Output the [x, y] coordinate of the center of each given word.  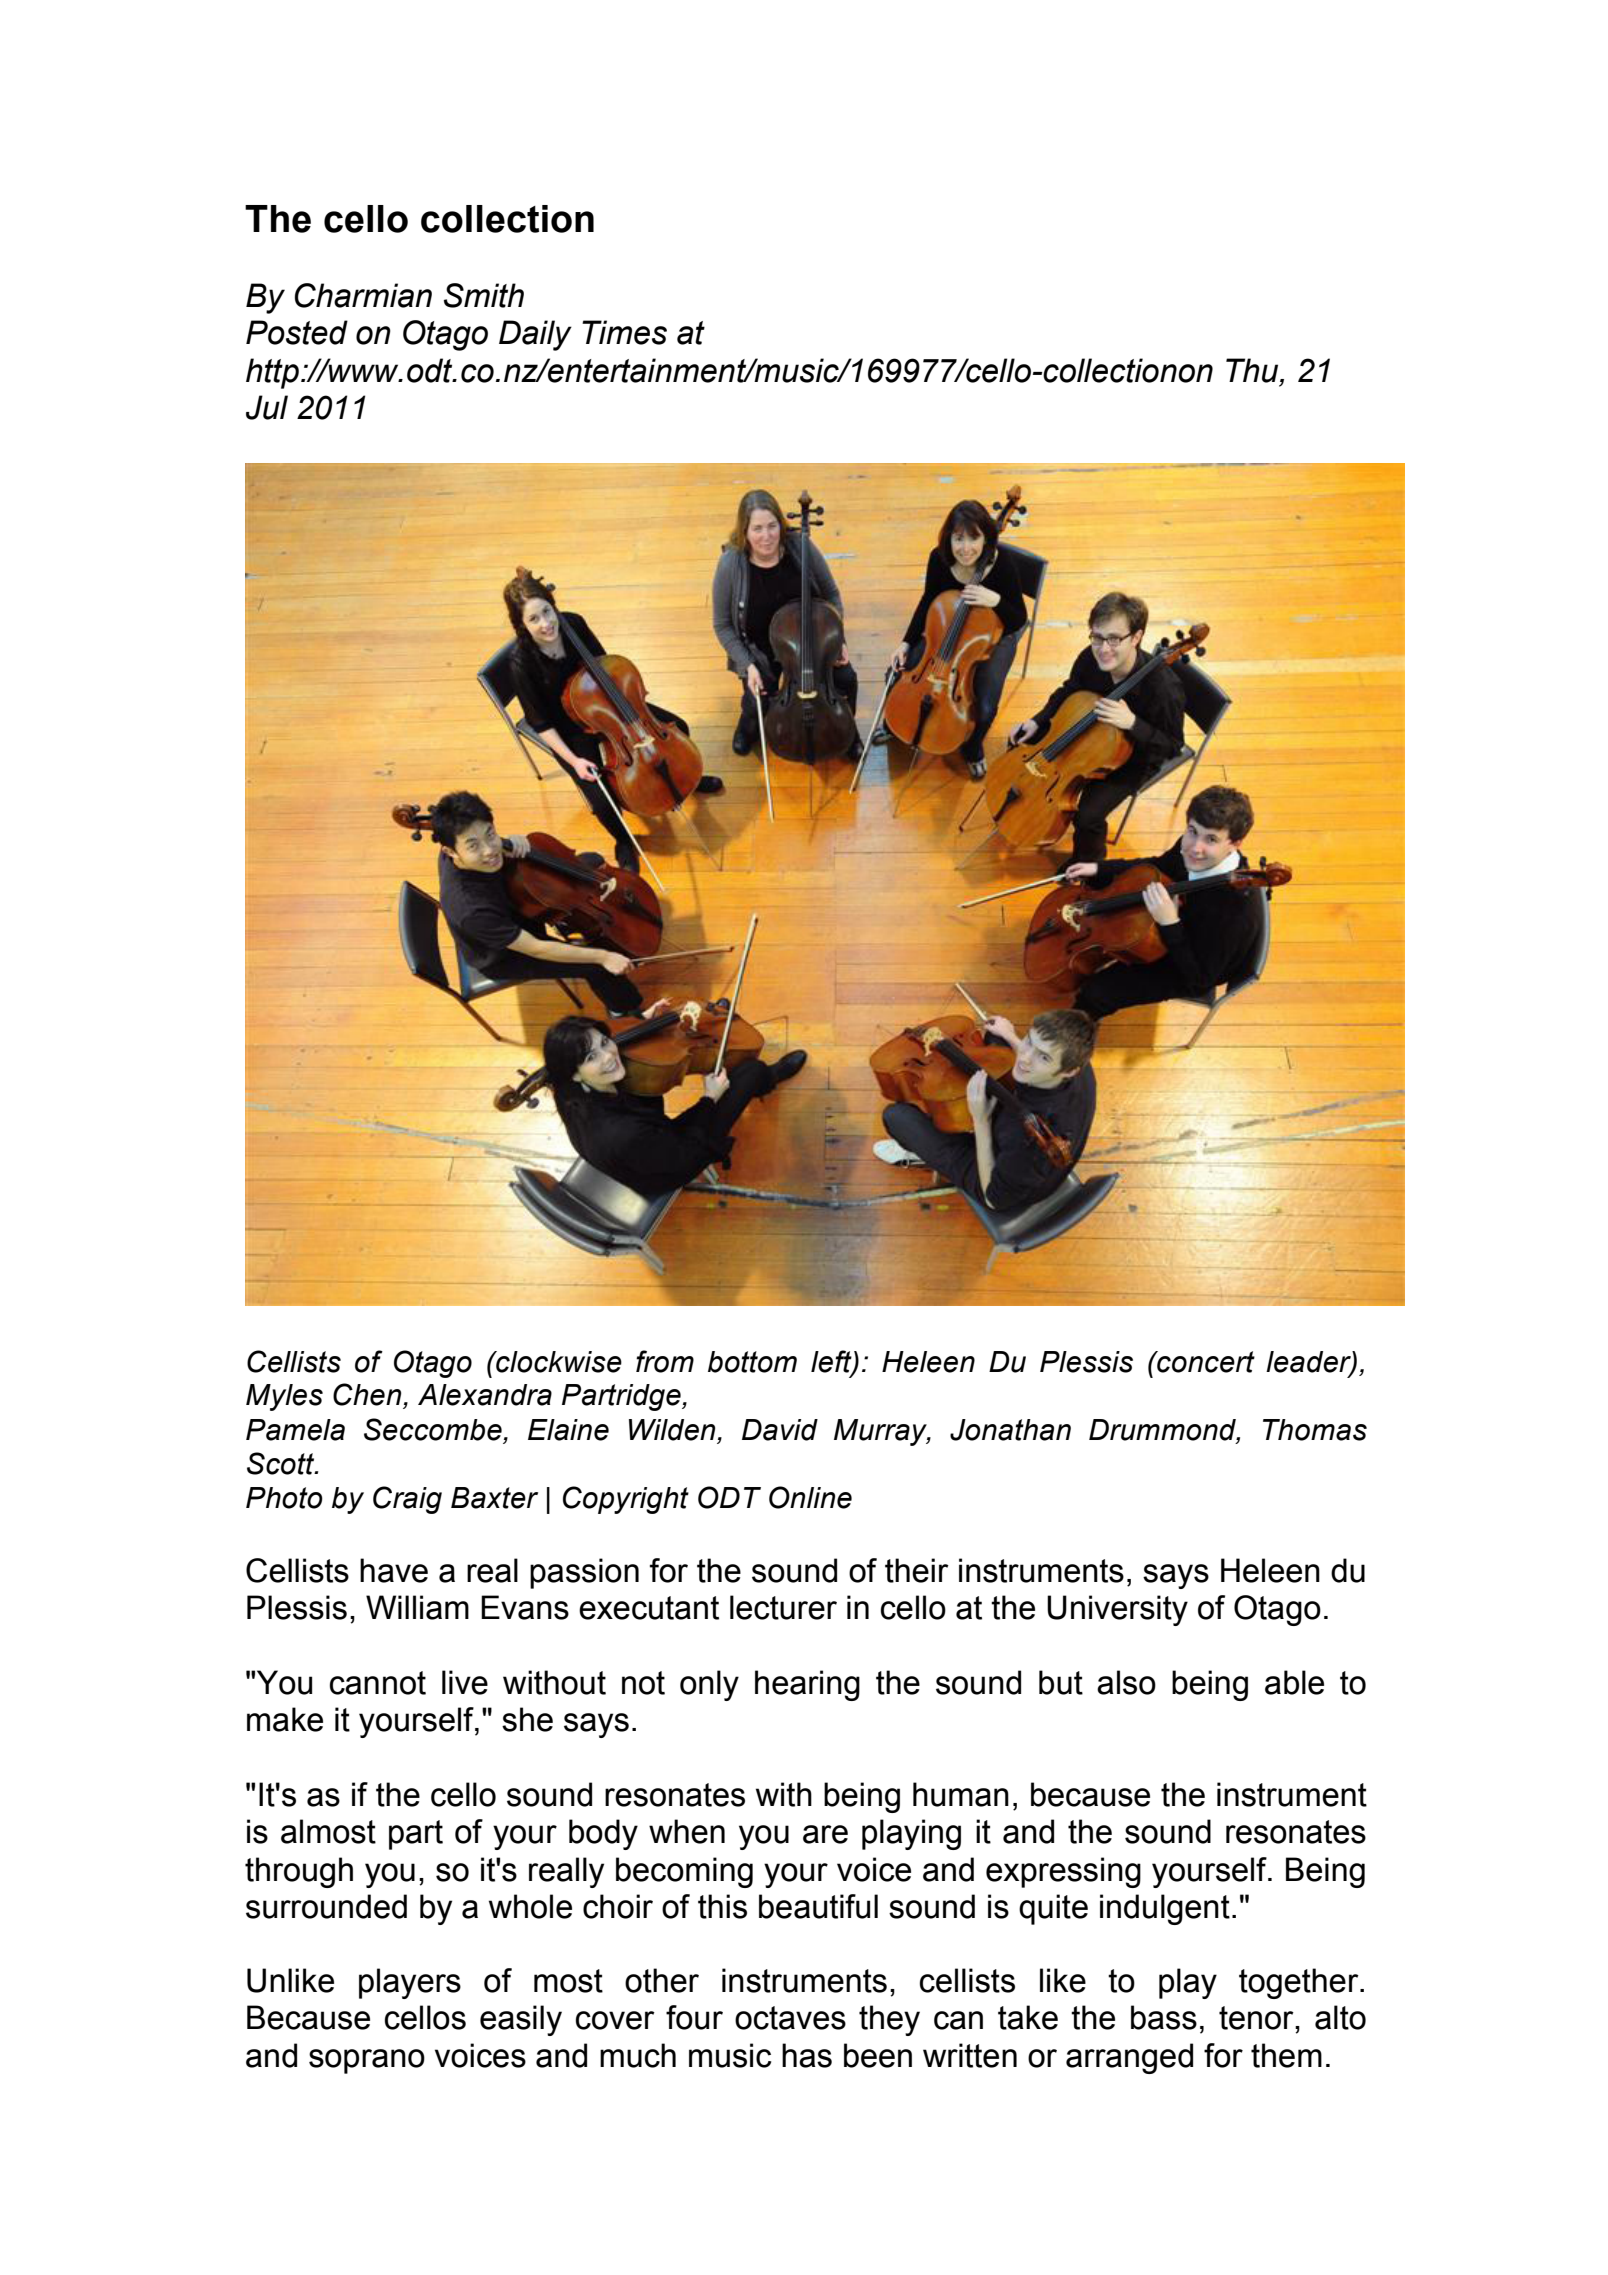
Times [624, 332]
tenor [1257, 2018]
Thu [1253, 371]
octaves [790, 2018]
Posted [297, 332]
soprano [367, 2061]
